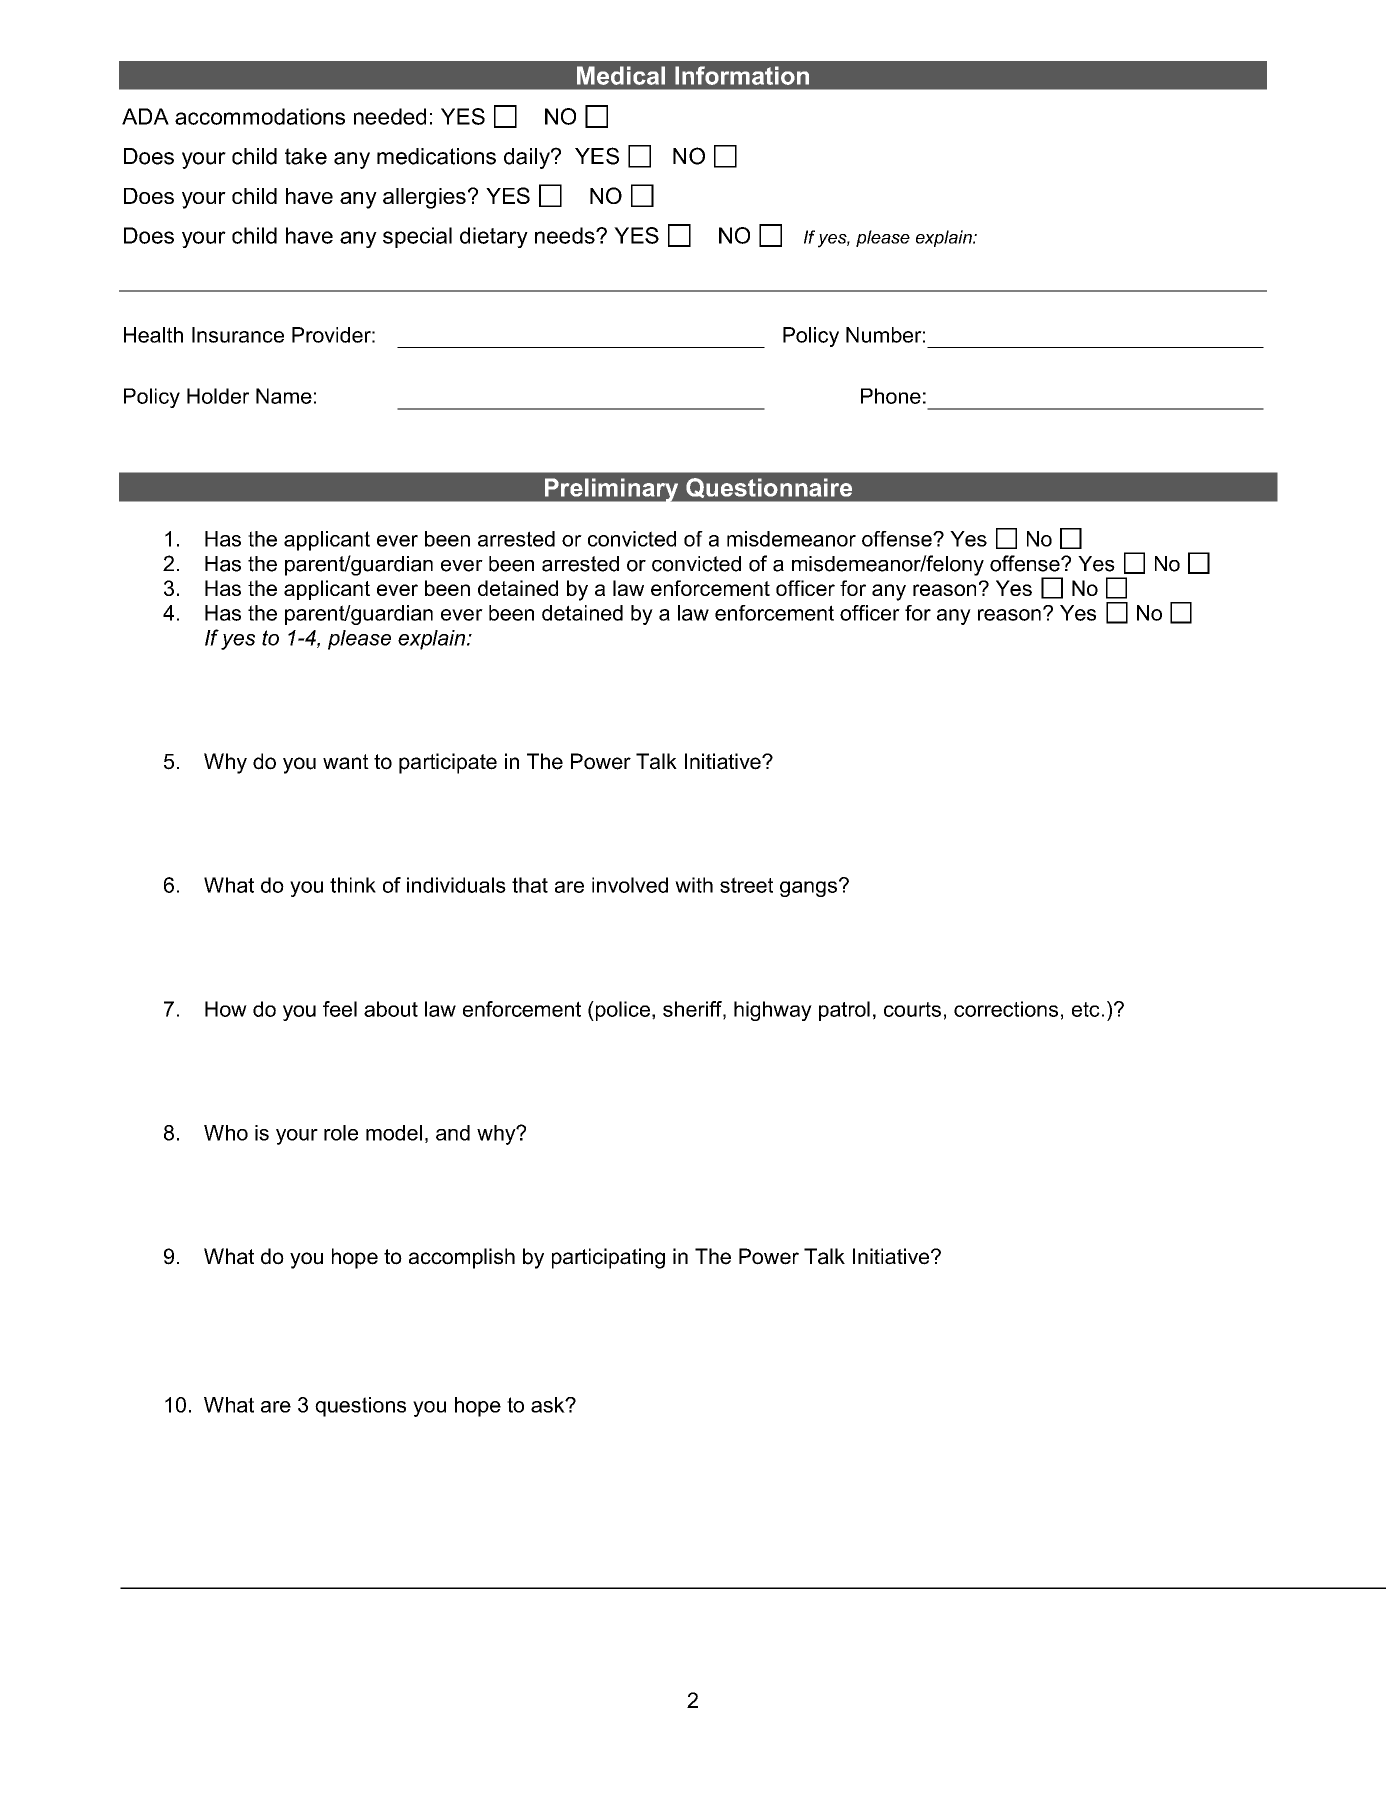 This document has height=1794, width=1386. I want to click on Information, so click(742, 75).
